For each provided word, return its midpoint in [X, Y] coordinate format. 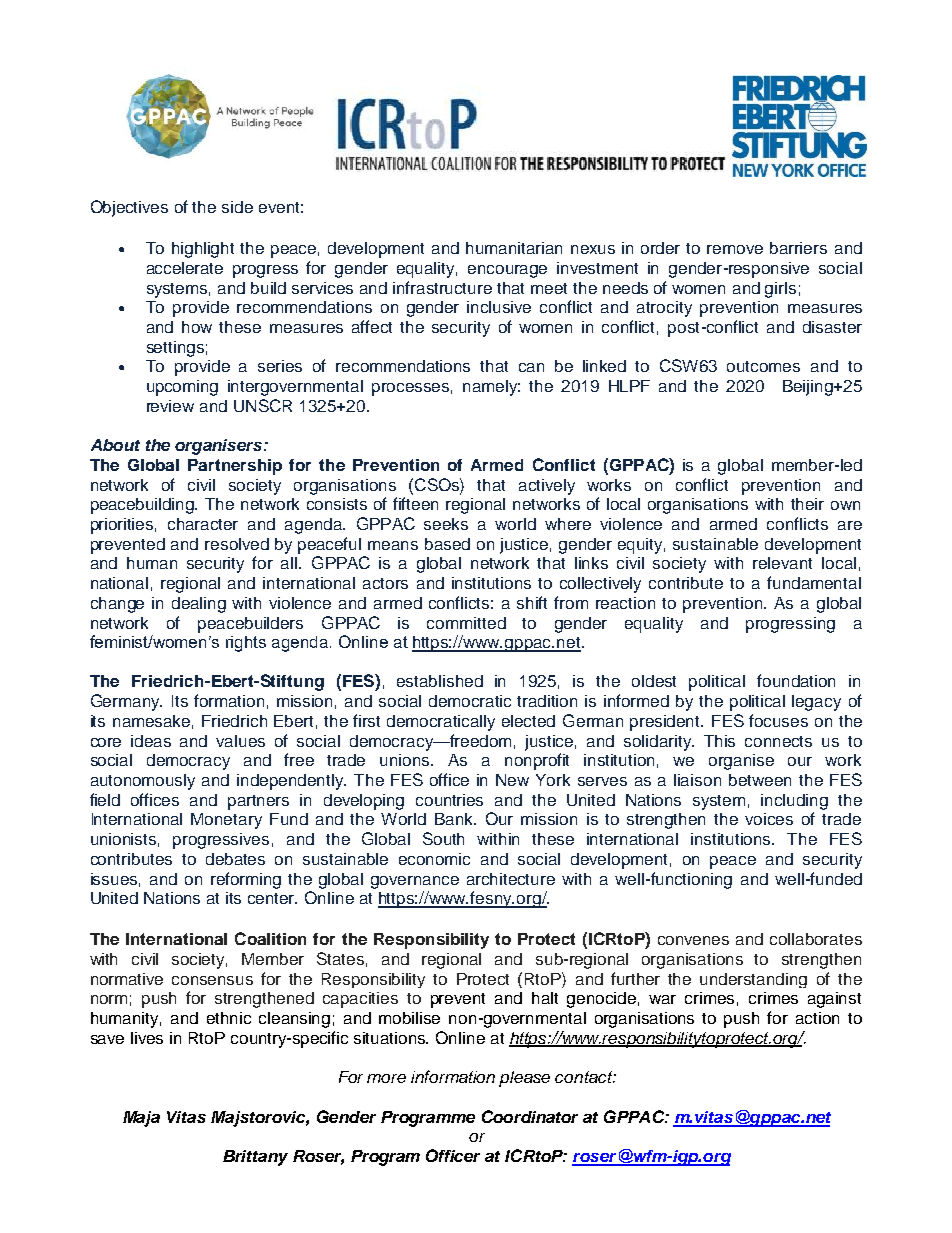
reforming [246, 880]
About [115, 445]
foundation [796, 680]
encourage [507, 271]
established [440, 681]
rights [246, 644]
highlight [203, 250]
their [807, 504]
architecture [511, 879]
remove [735, 249]
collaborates [816, 939]
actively [547, 487]
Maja [141, 1119]
